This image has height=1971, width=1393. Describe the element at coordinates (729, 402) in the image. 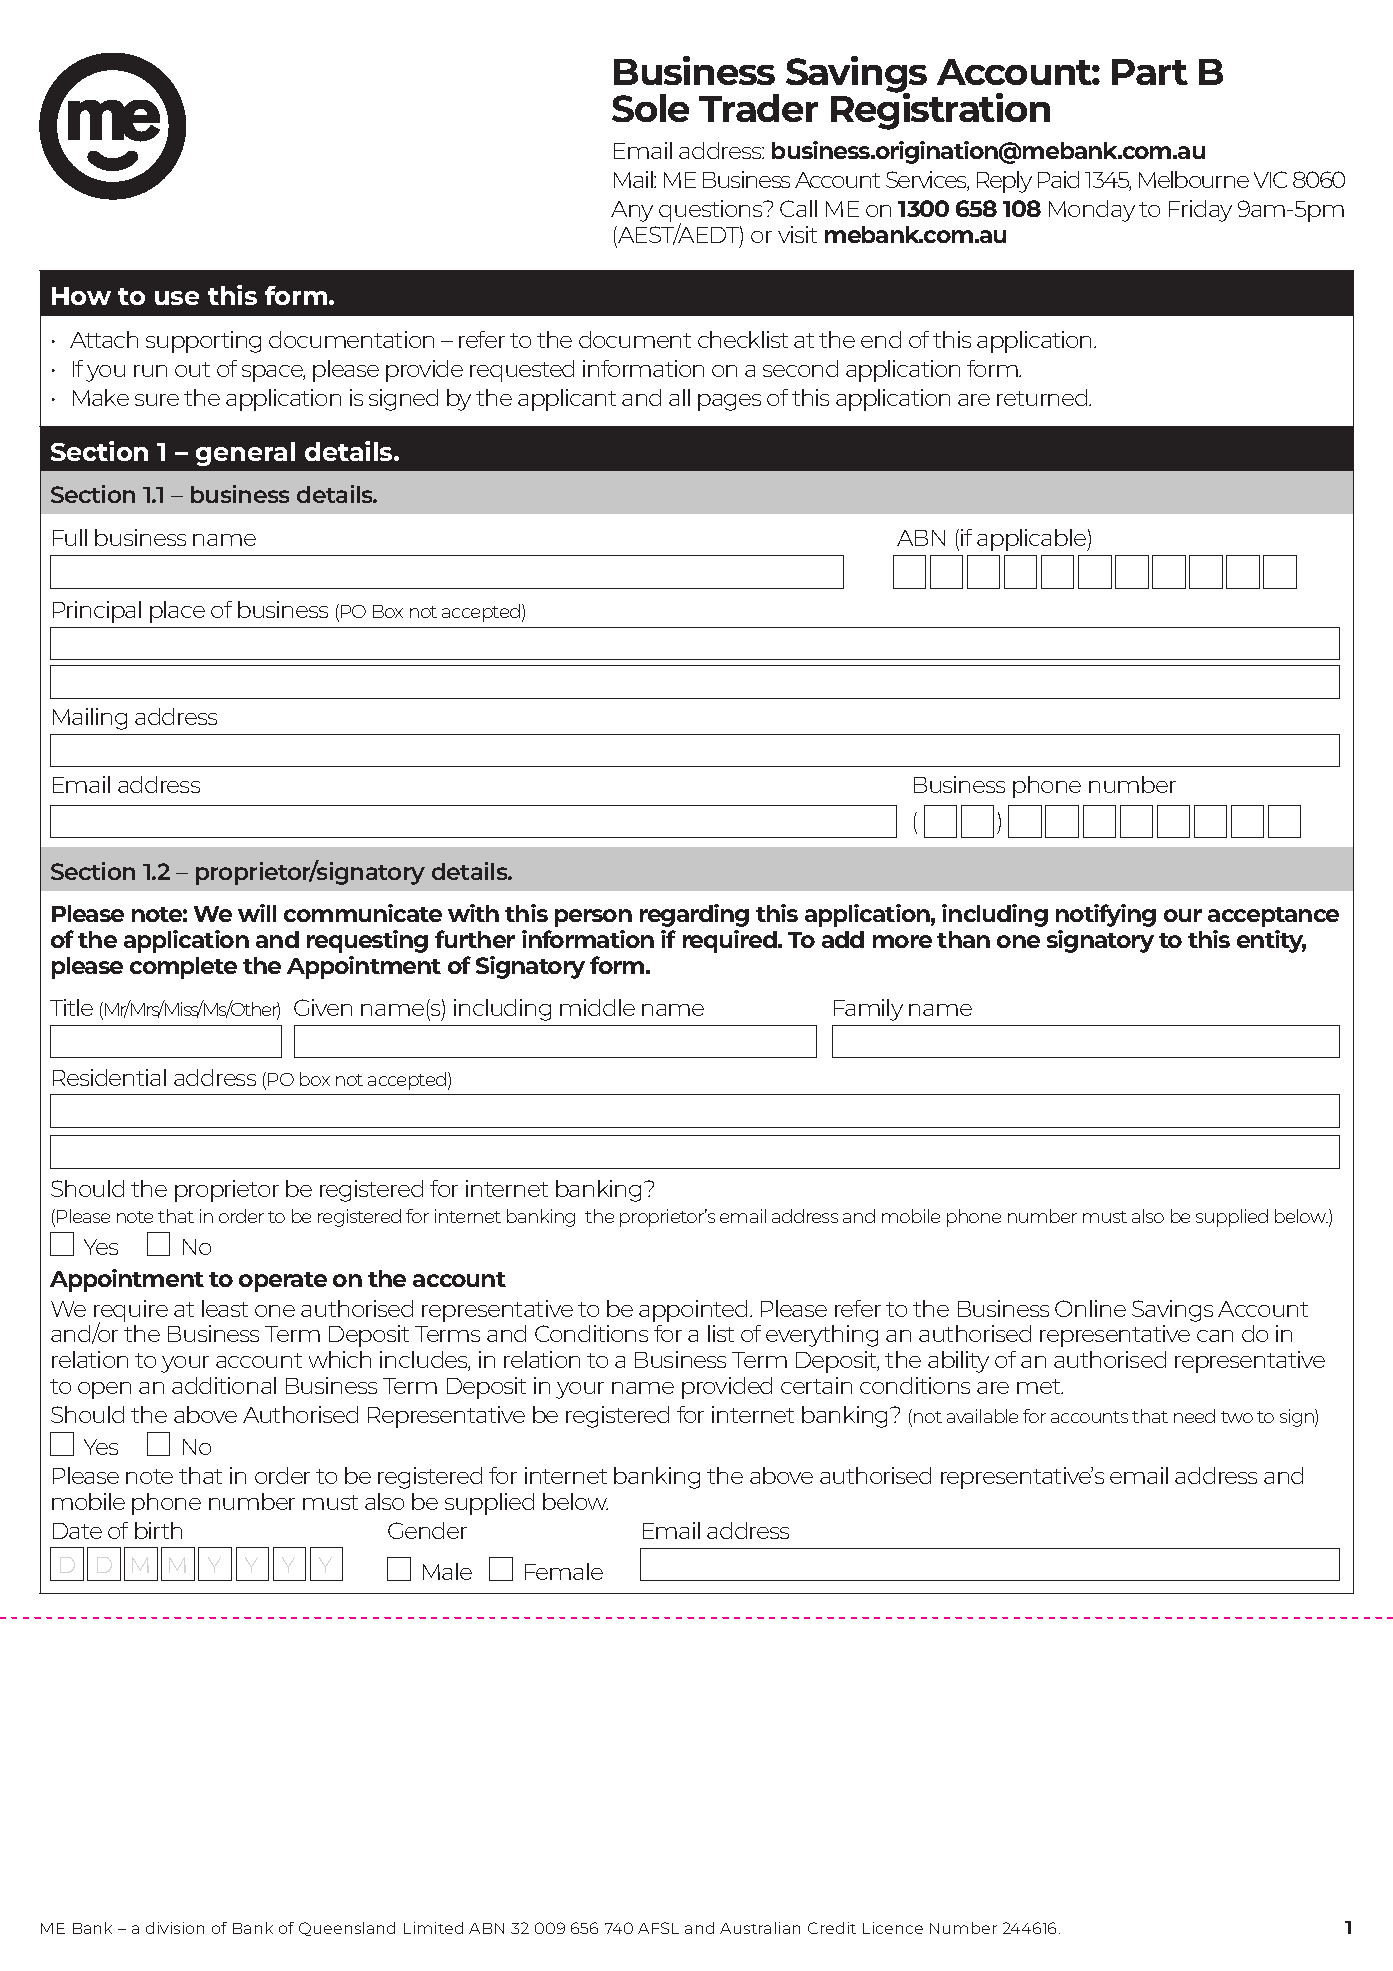

I see `pages` at that location.
